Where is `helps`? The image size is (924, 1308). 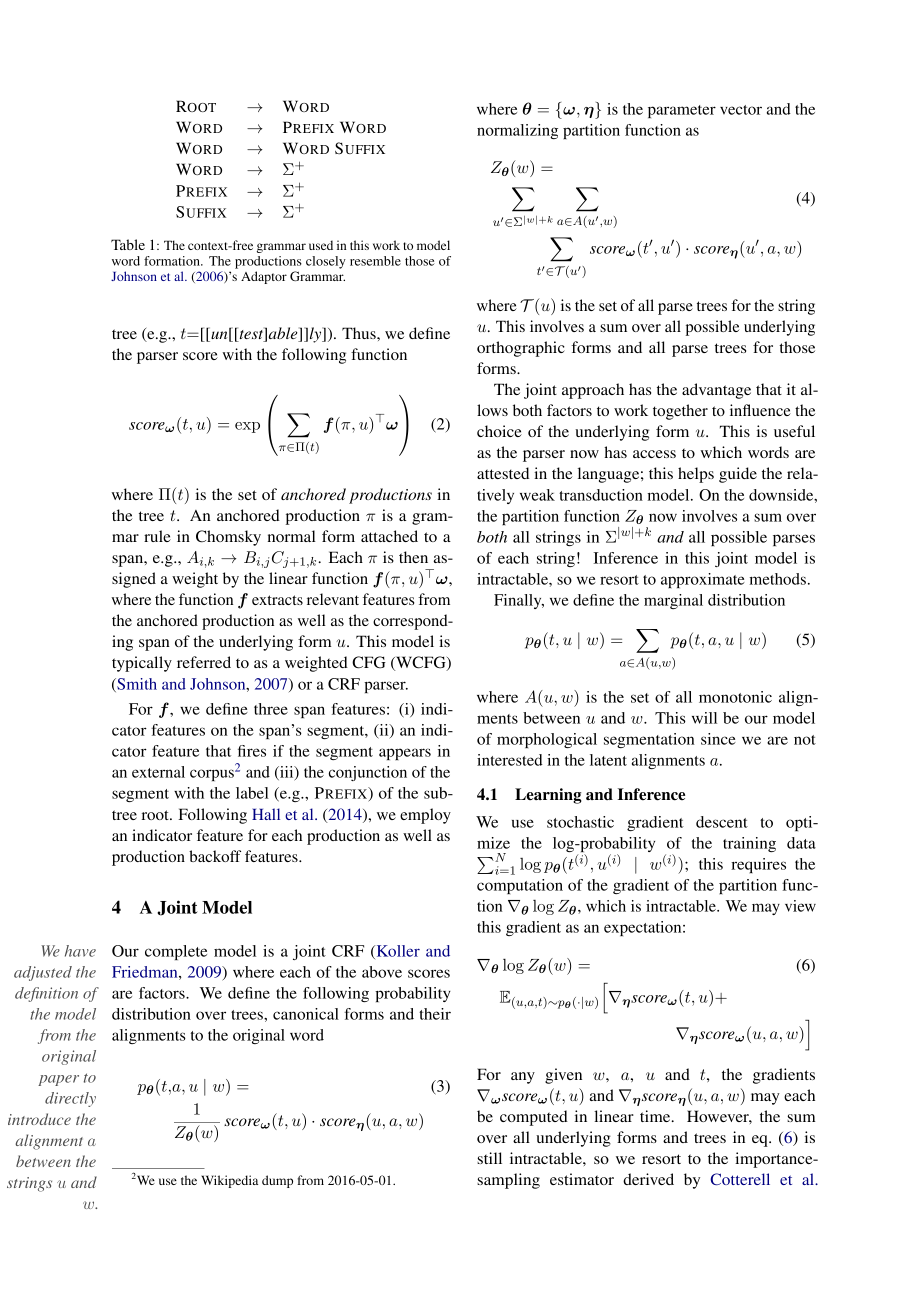 helps is located at coordinates (696, 475).
